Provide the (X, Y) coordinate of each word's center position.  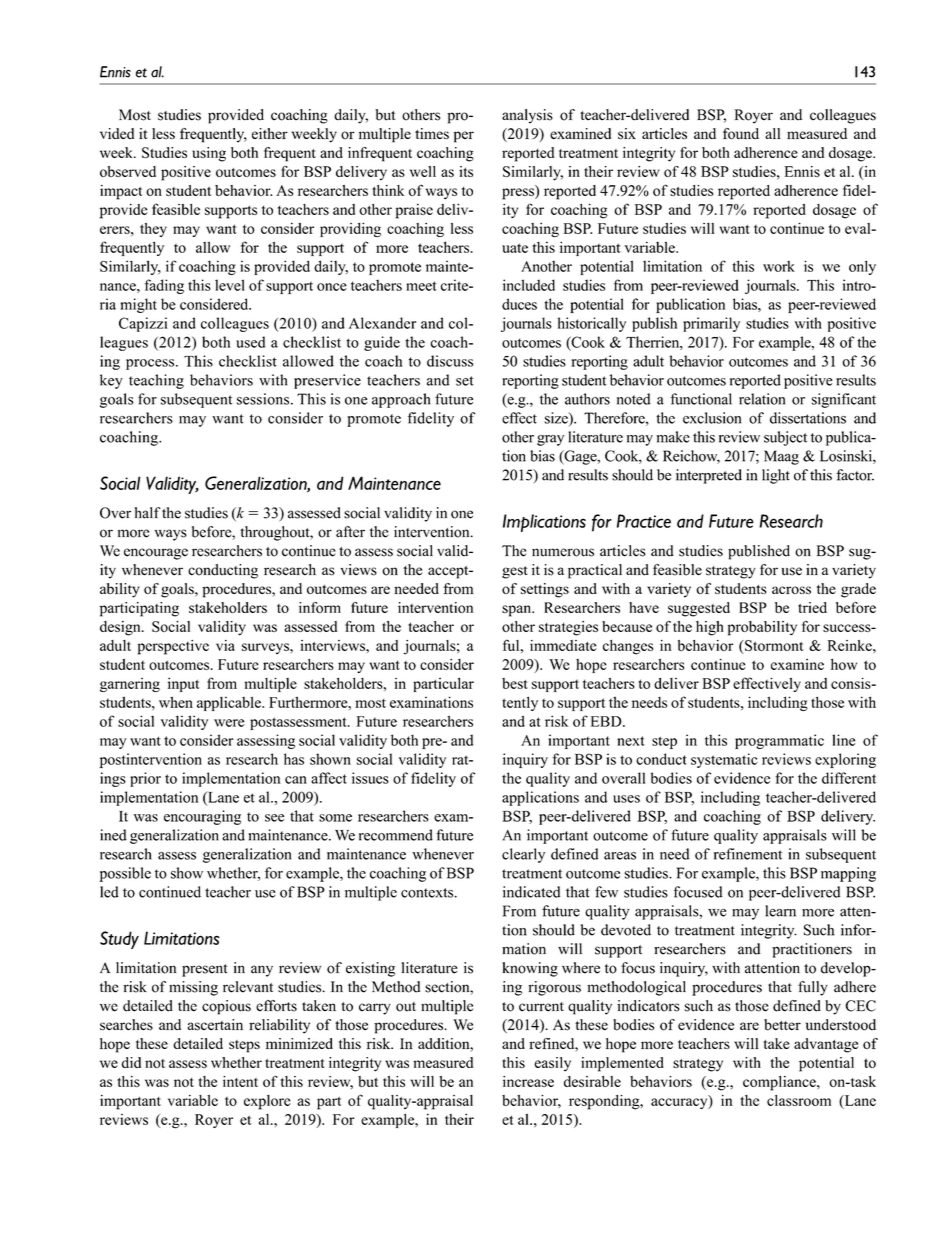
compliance (780, 1083)
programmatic (779, 741)
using (209, 154)
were (229, 723)
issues (370, 778)
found (741, 134)
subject (785, 438)
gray (550, 440)
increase (528, 1081)
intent (240, 1081)
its (466, 171)
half (148, 513)
